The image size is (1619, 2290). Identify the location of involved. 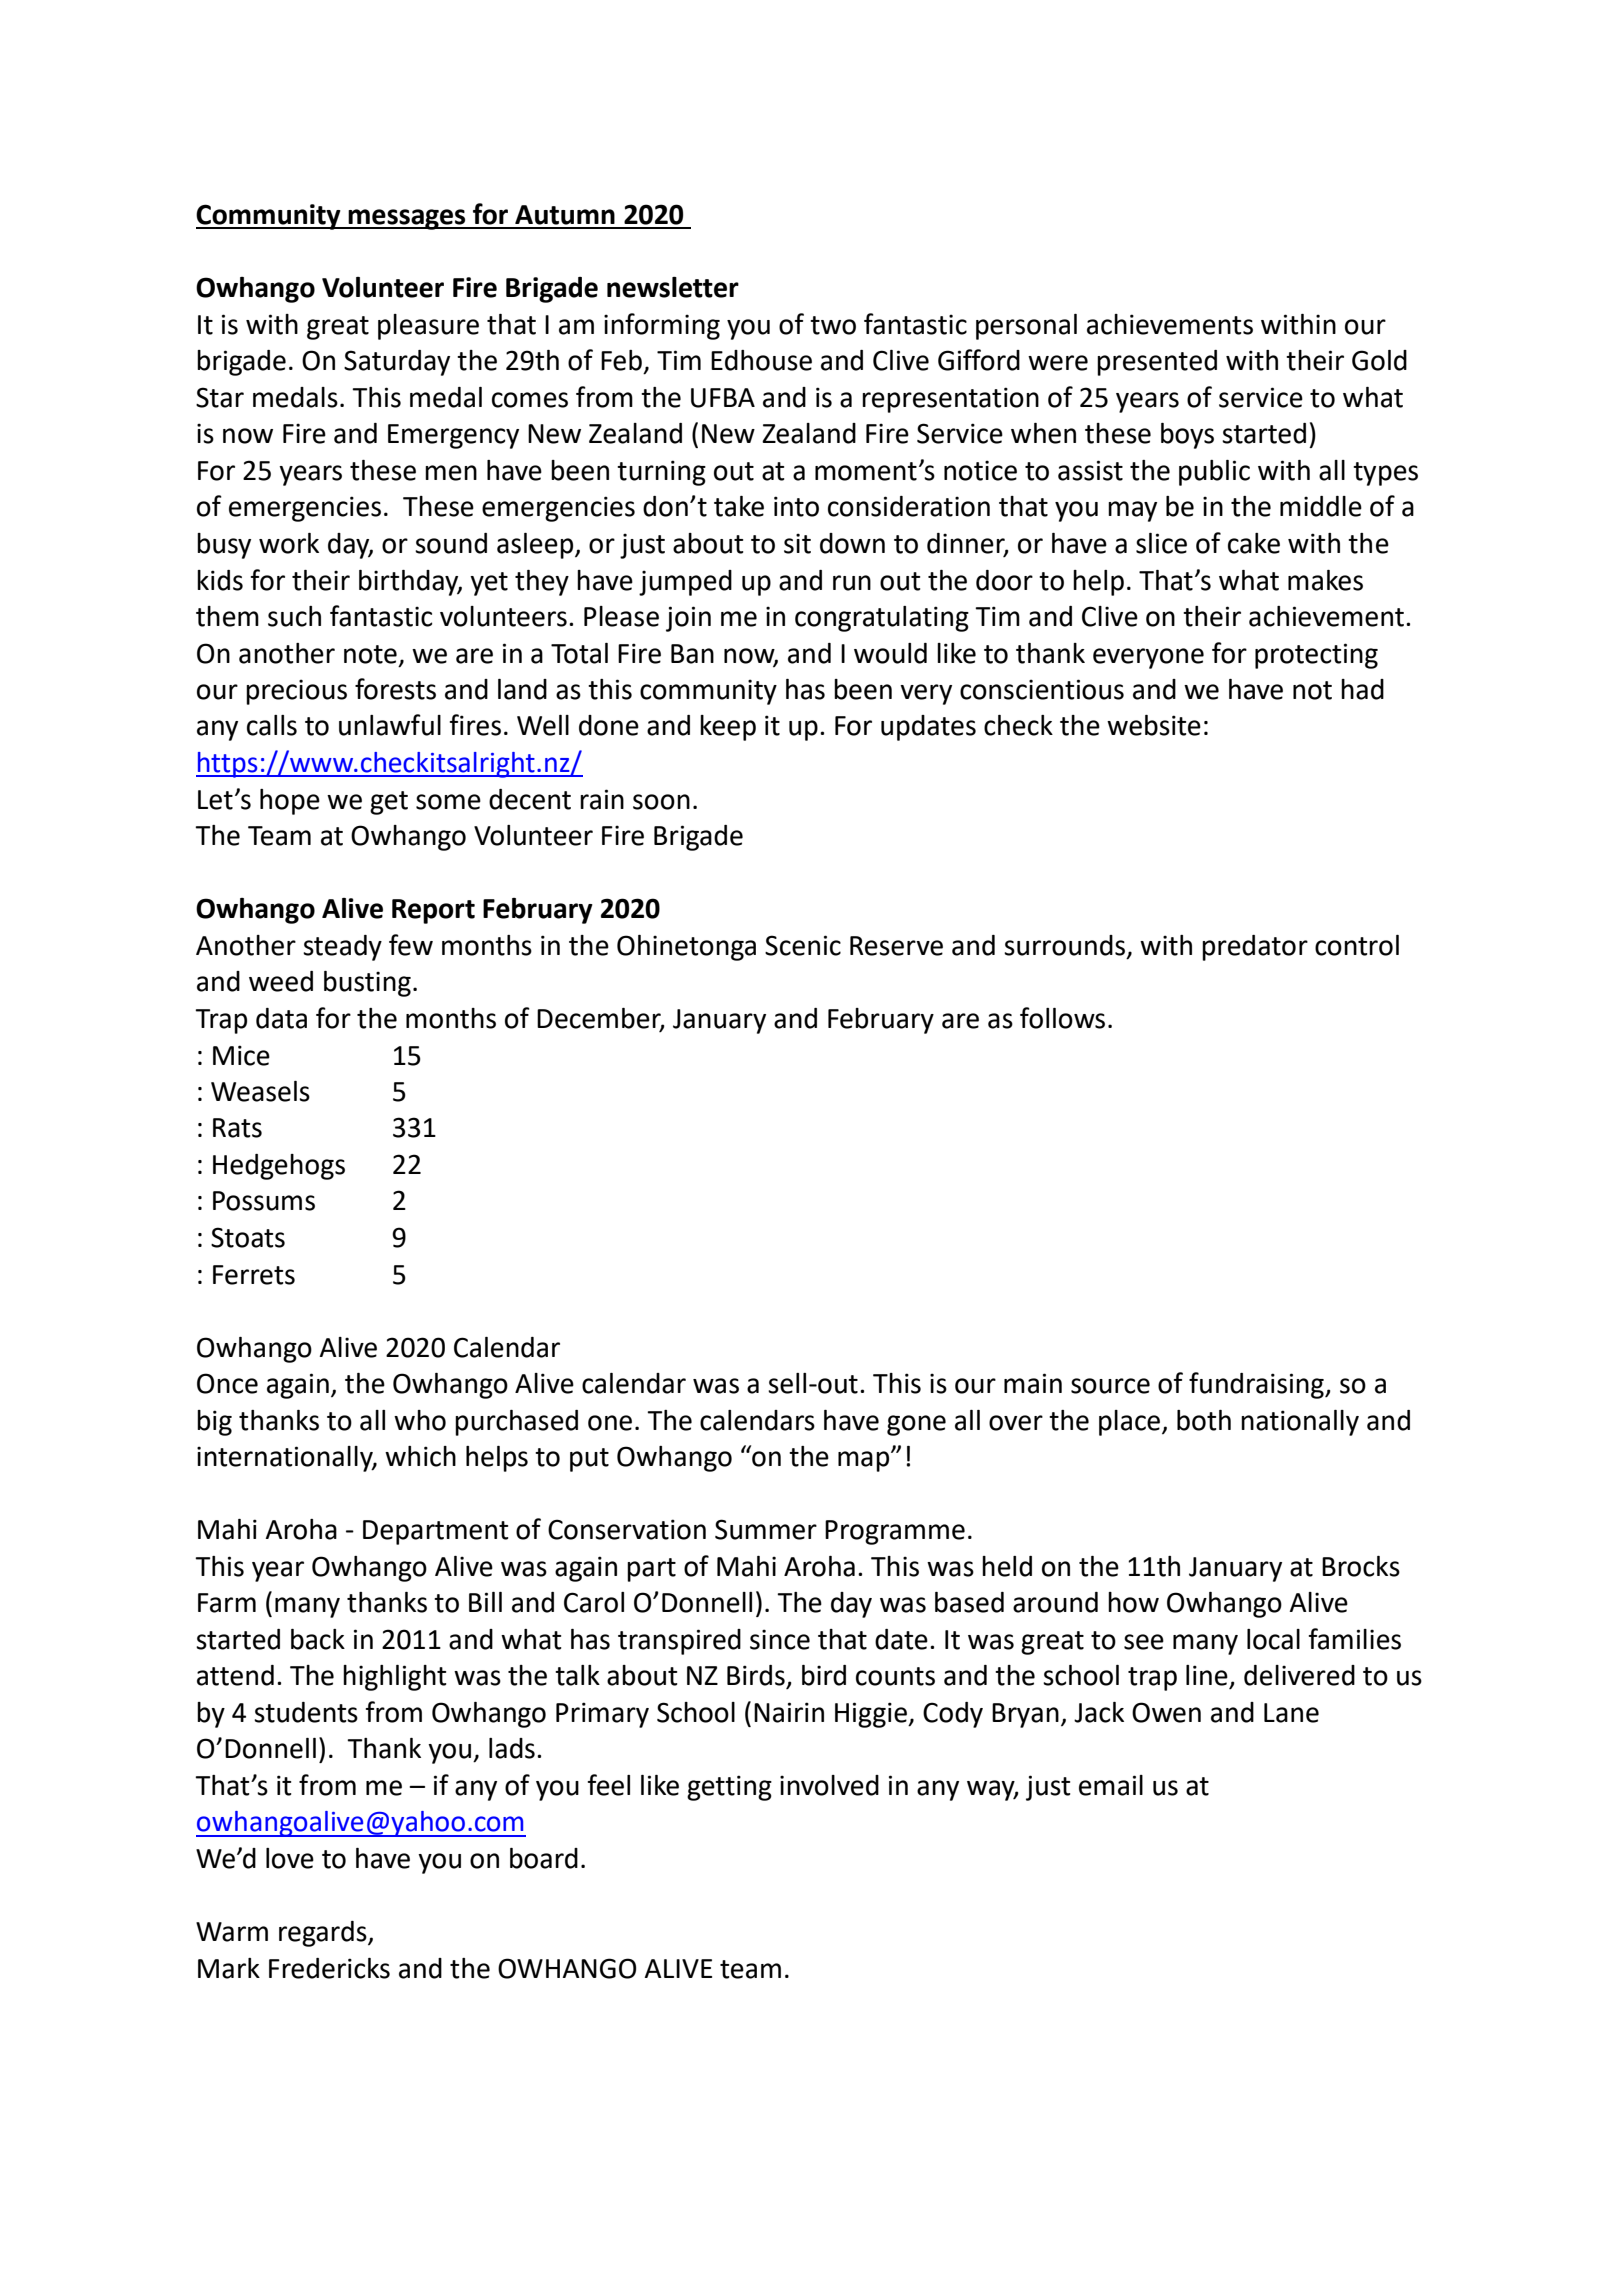
(829, 1785).
